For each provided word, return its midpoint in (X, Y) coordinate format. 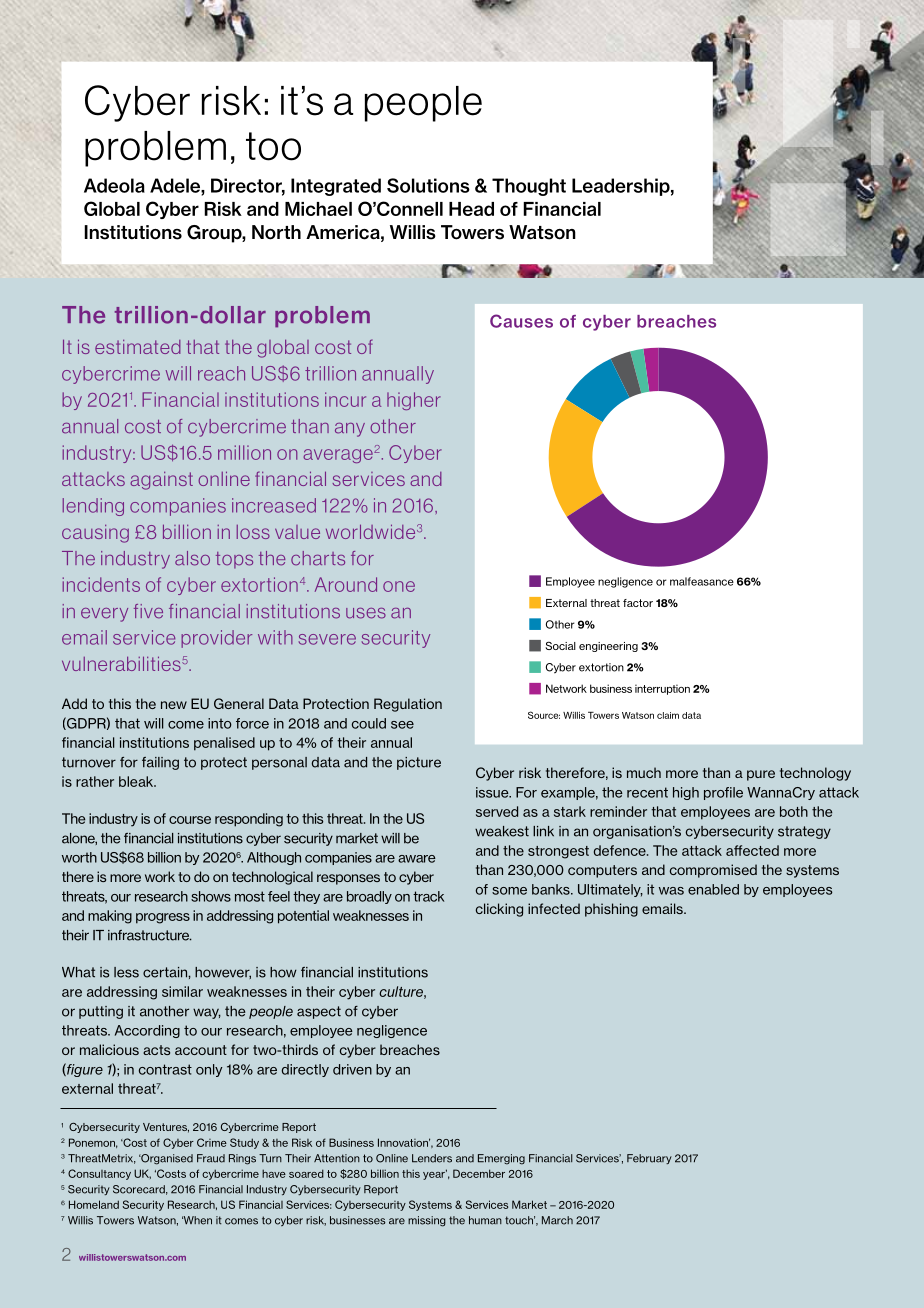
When (197, 1220)
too (273, 146)
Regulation (408, 705)
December (479, 1173)
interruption (662, 689)
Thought (529, 187)
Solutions (428, 185)
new (174, 705)
